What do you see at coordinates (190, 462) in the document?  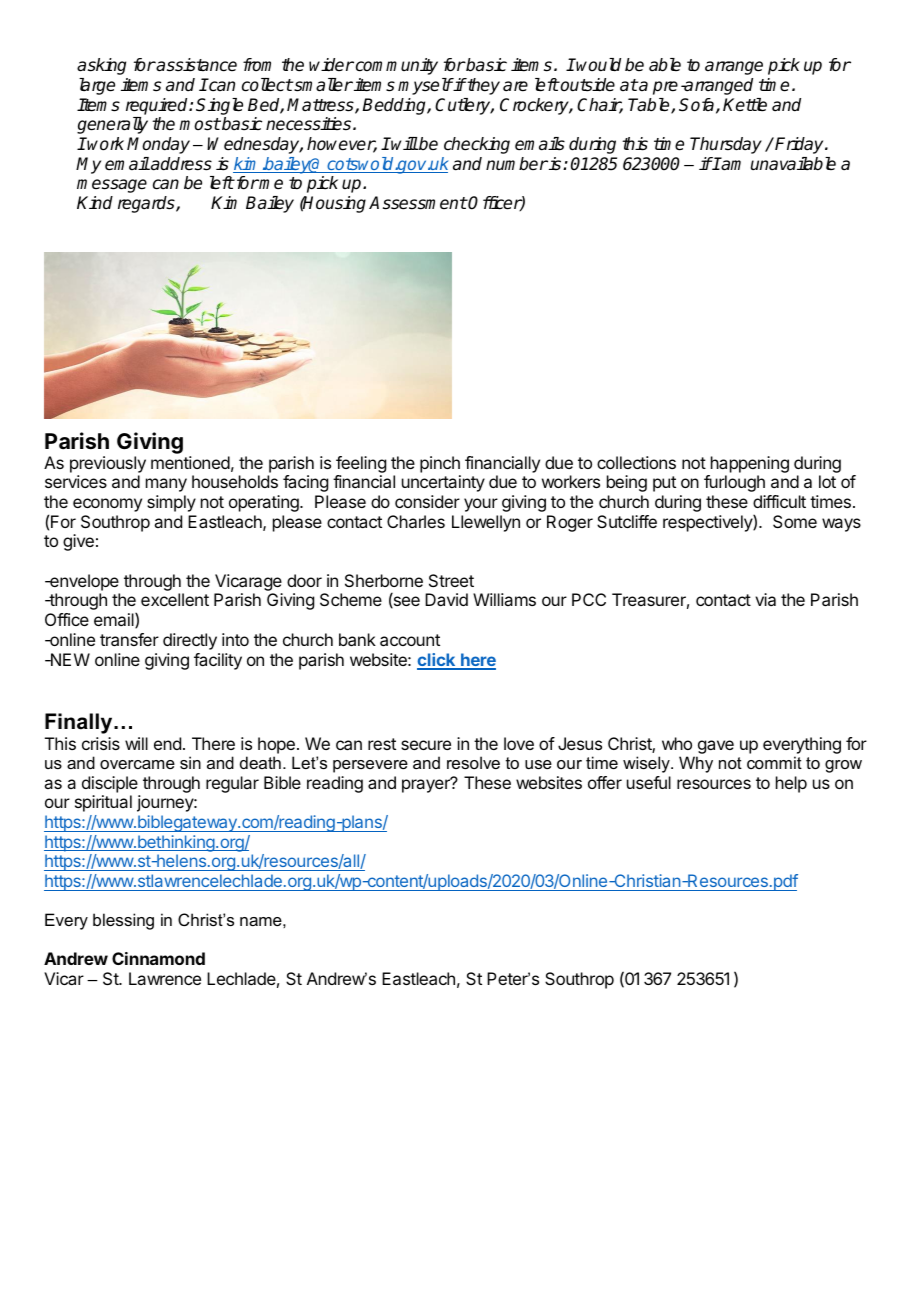 I see `mentioned` at bounding box center [190, 462].
